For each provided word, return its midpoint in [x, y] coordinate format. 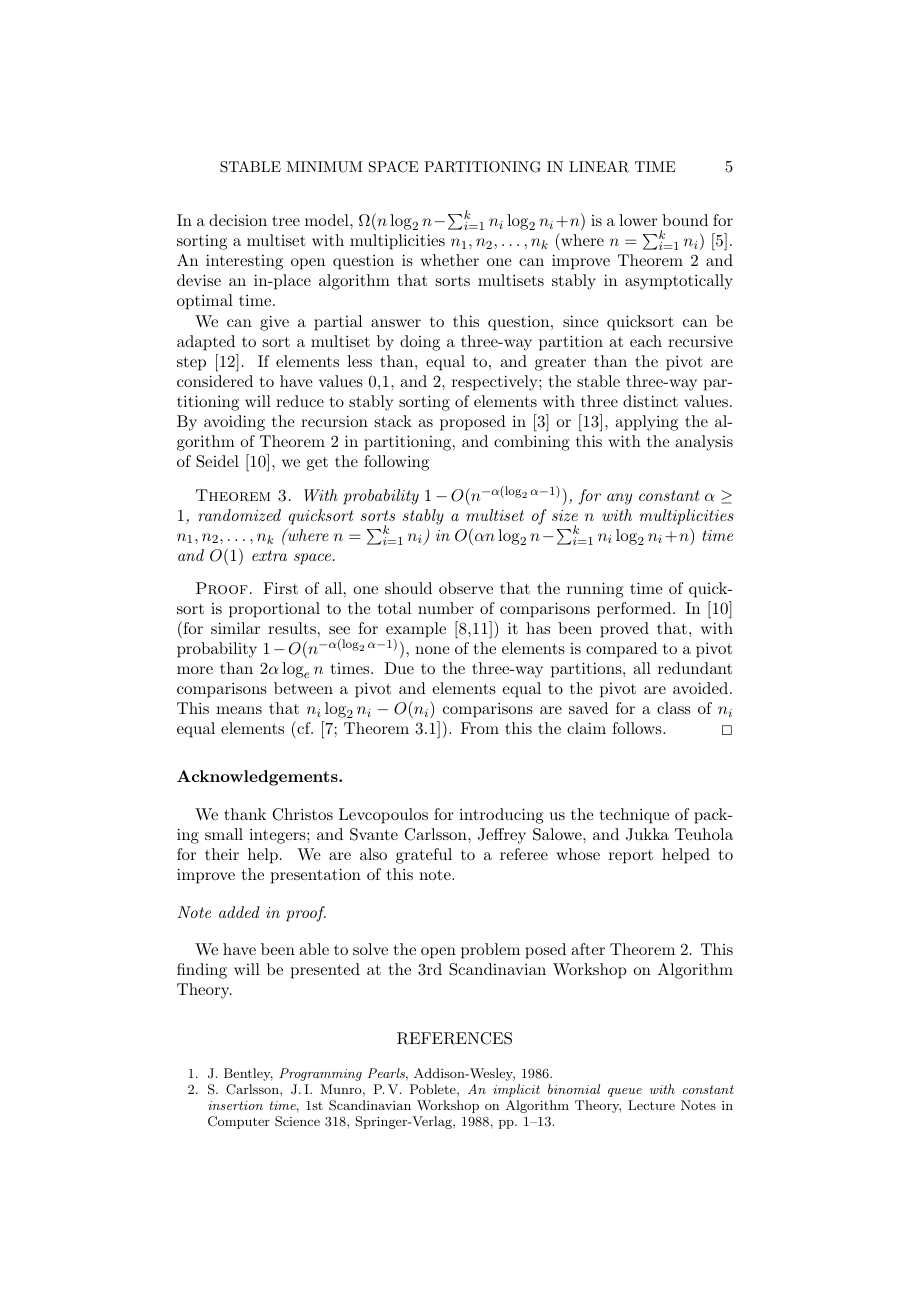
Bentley [248, 1074]
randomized [239, 515]
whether [449, 260]
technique [634, 816]
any [619, 499]
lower [638, 220]
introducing [501, 816]
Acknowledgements [258, 778]
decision [238, 220]
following [396, 463]
